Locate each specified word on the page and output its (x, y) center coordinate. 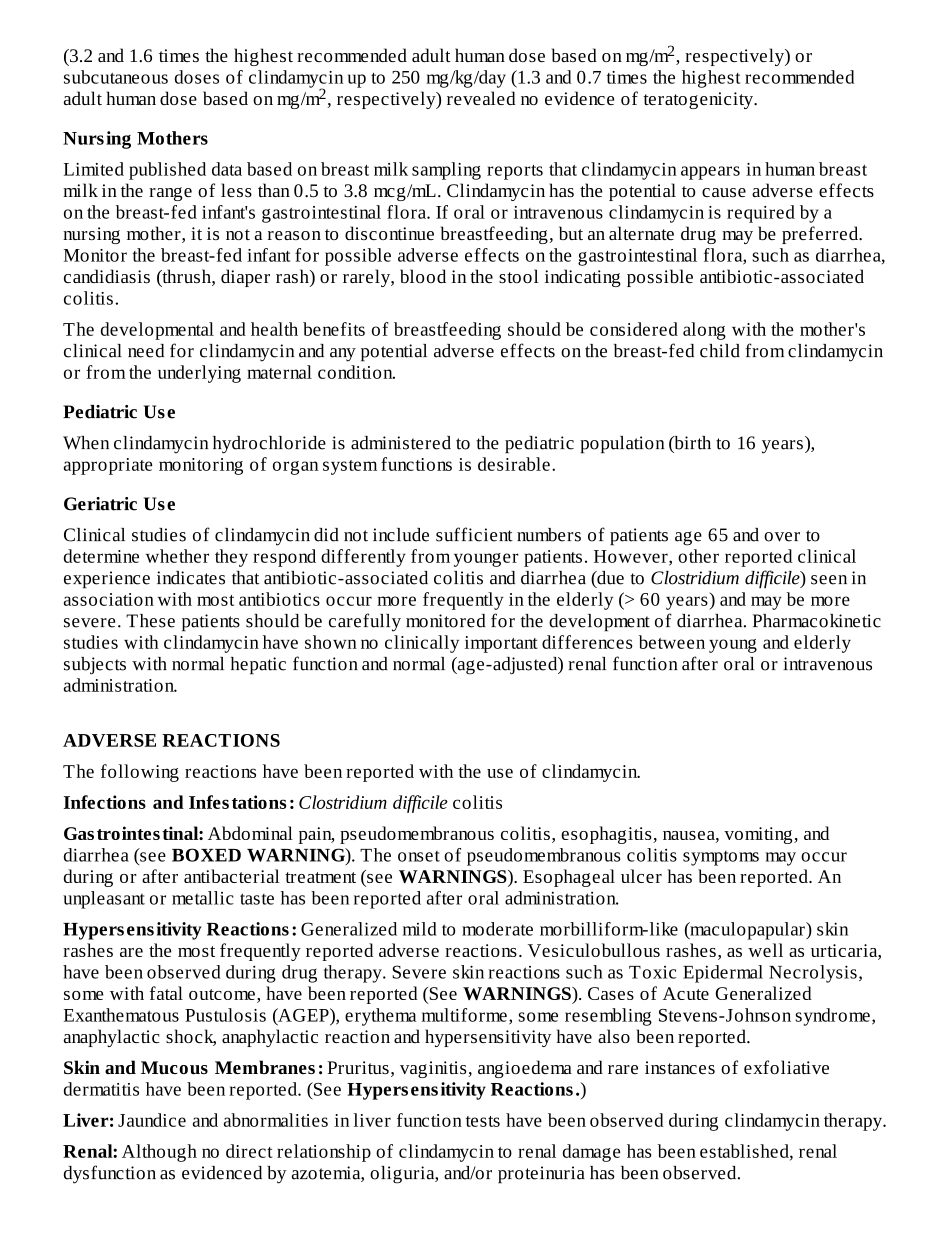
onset (419, 856)
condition (356, 372)
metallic (203, 898)
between (672, 642)
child (720, 351)
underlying (199, 374)
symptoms (721, 858)
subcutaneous (116, 77)
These (150, 621)
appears (710, 173)
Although (159, 1153)
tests (483, 1121)
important (501, 644)
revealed (481, 98)
